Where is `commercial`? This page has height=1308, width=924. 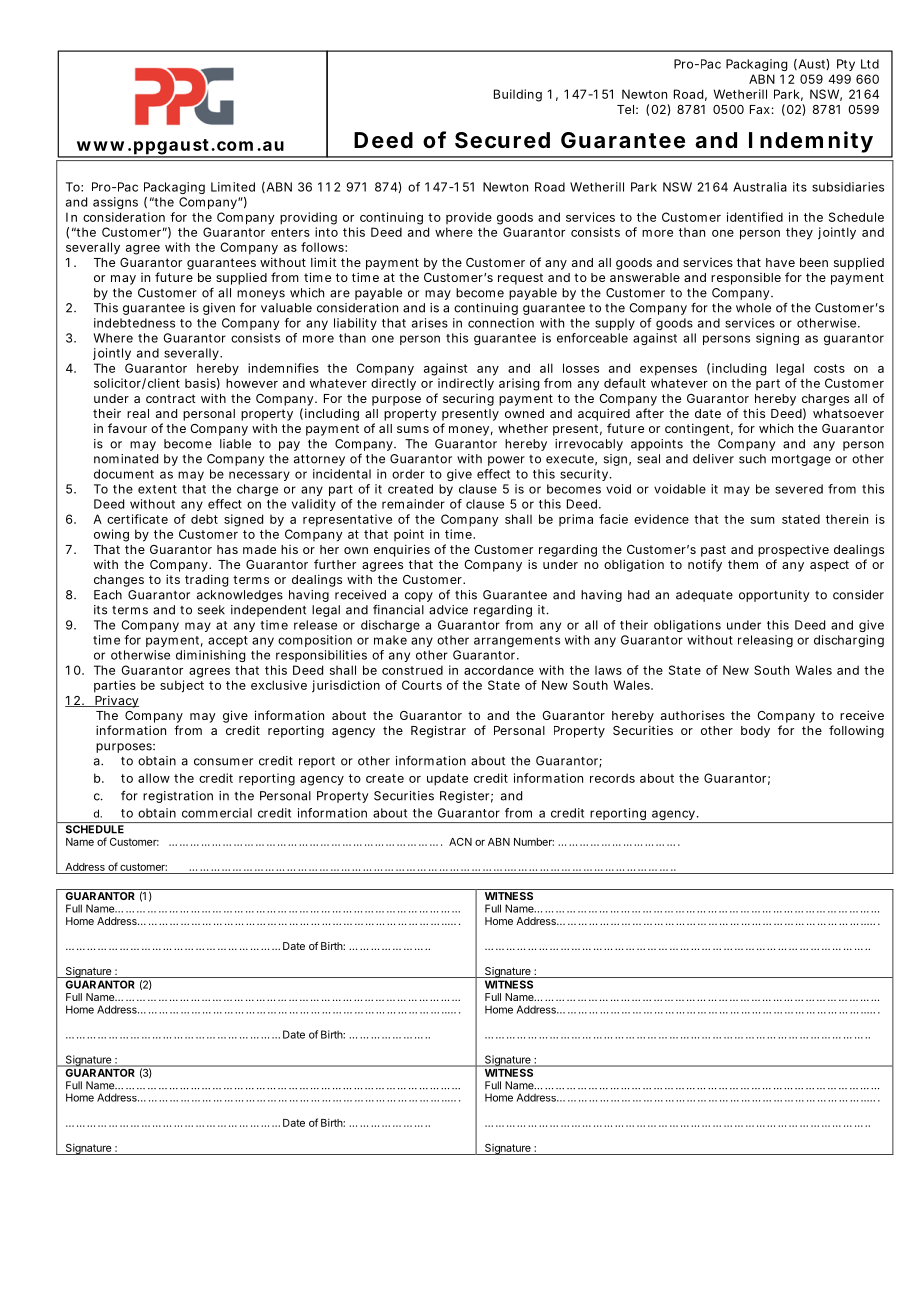 commercial is located at coordinates (217, 813).
